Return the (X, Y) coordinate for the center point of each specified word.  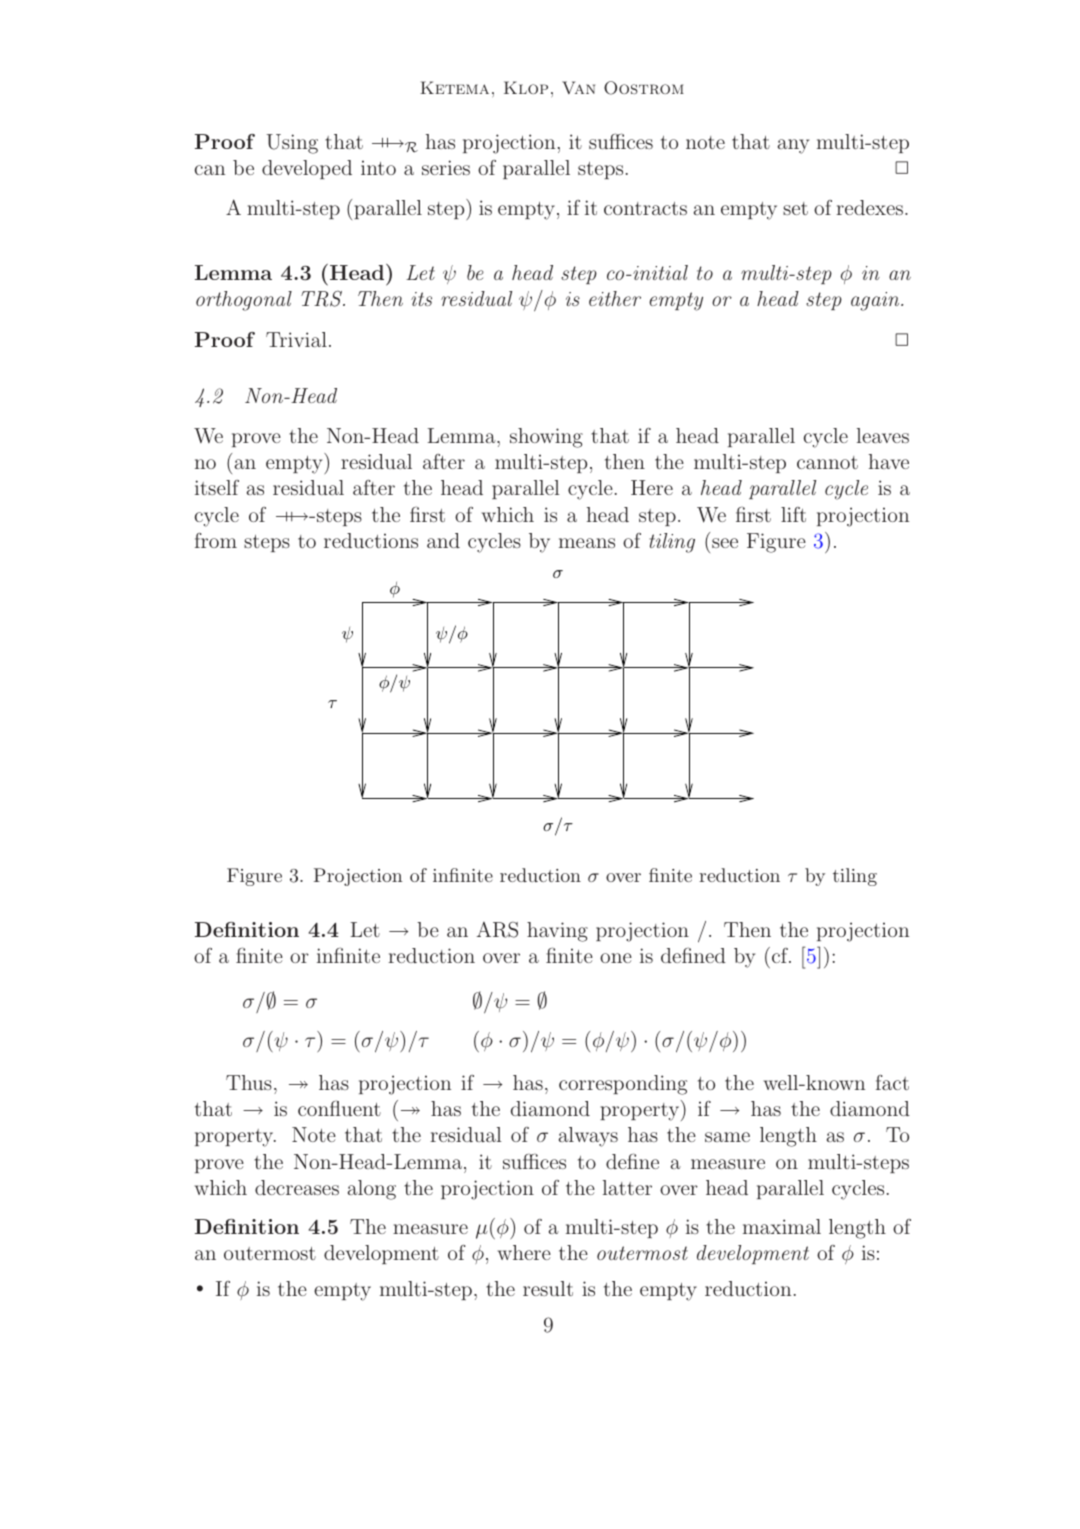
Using (292, 144)
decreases (297, 1187)
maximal (782, 1226)
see (725, 543)
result (548, 1288)
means (587, 543)
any (793, 146)
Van (578, 87)
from (216, 540)
